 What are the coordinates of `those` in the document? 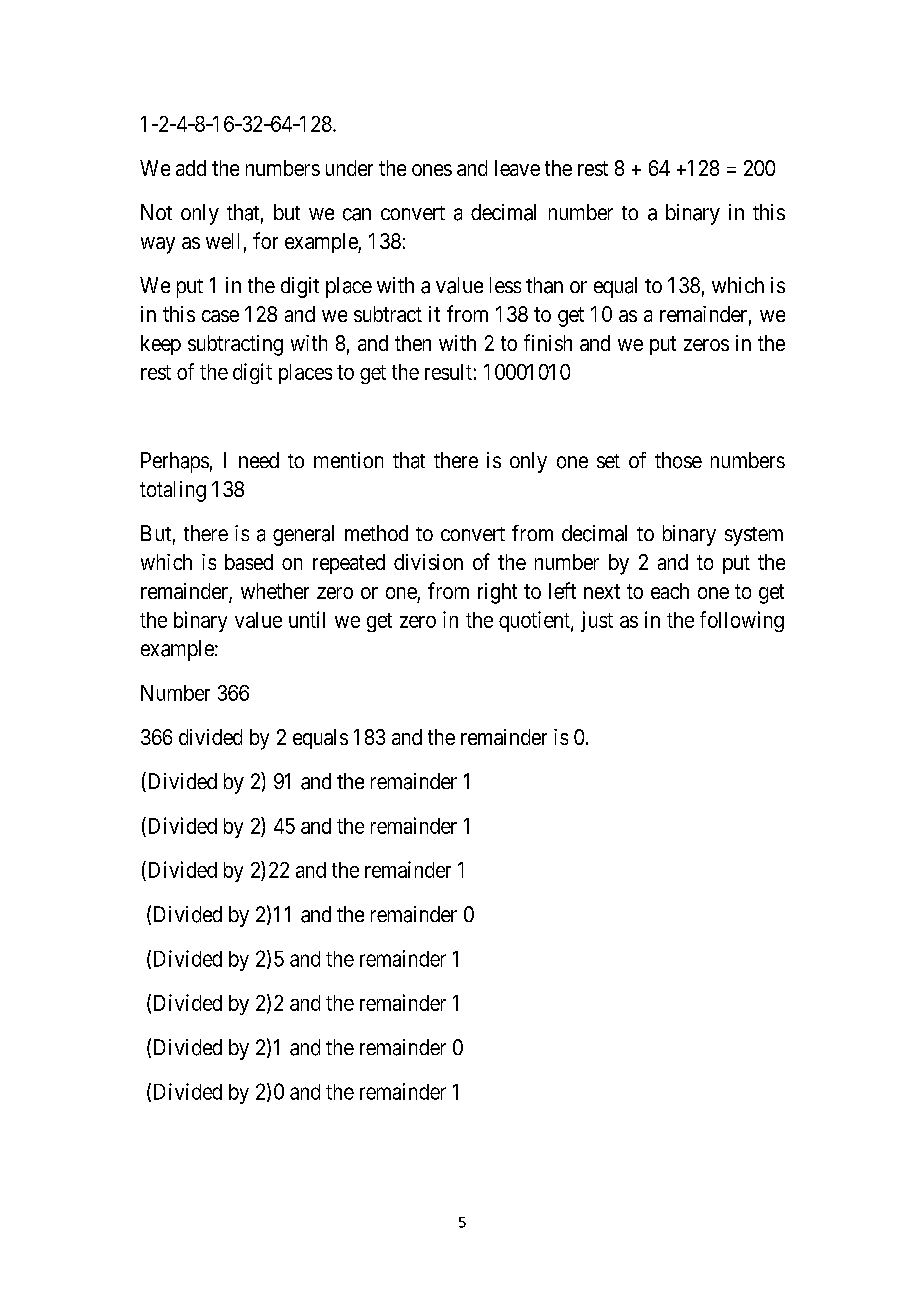 It's located at (678, 460).
